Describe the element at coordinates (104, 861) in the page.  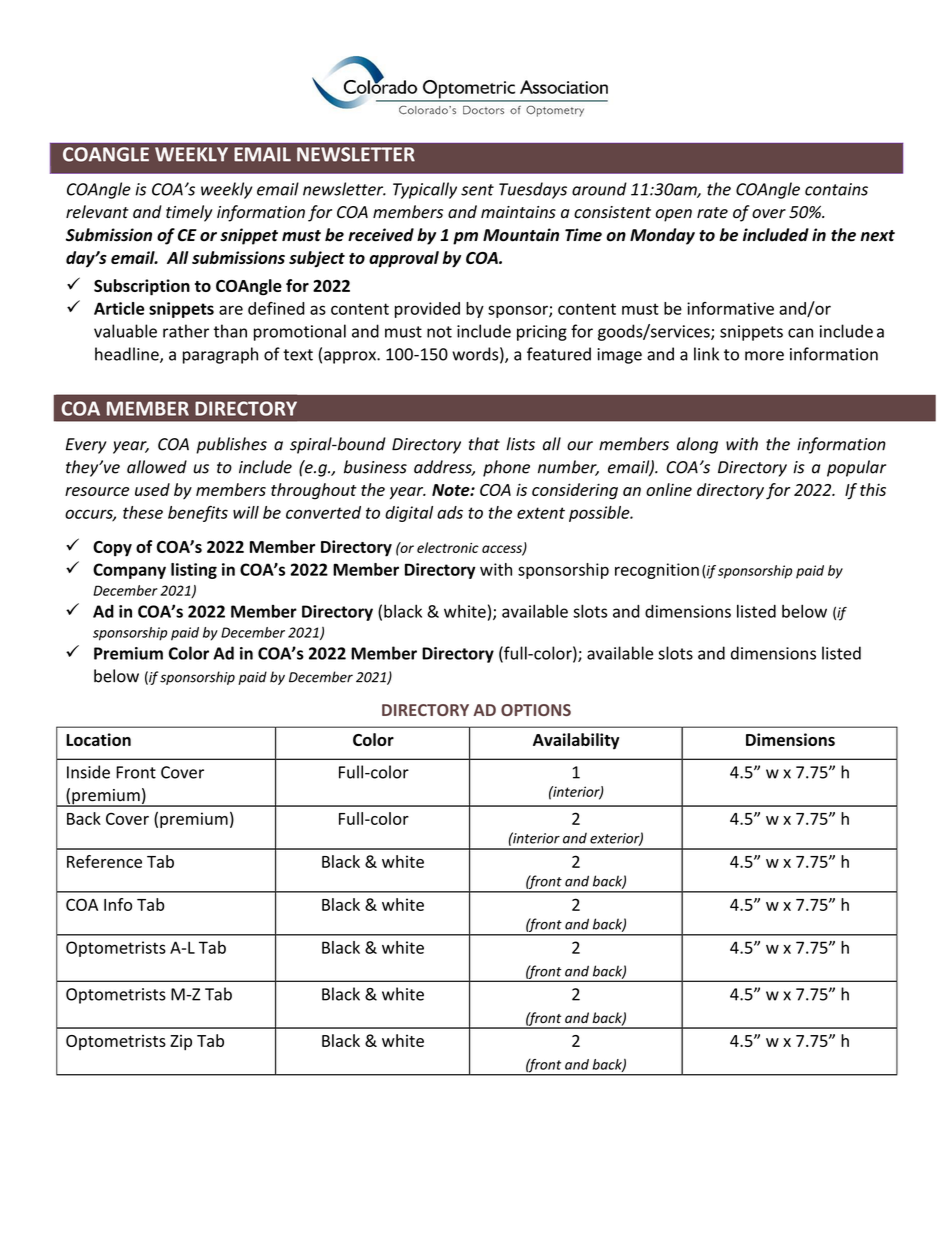
I see `Reference` at that location.
